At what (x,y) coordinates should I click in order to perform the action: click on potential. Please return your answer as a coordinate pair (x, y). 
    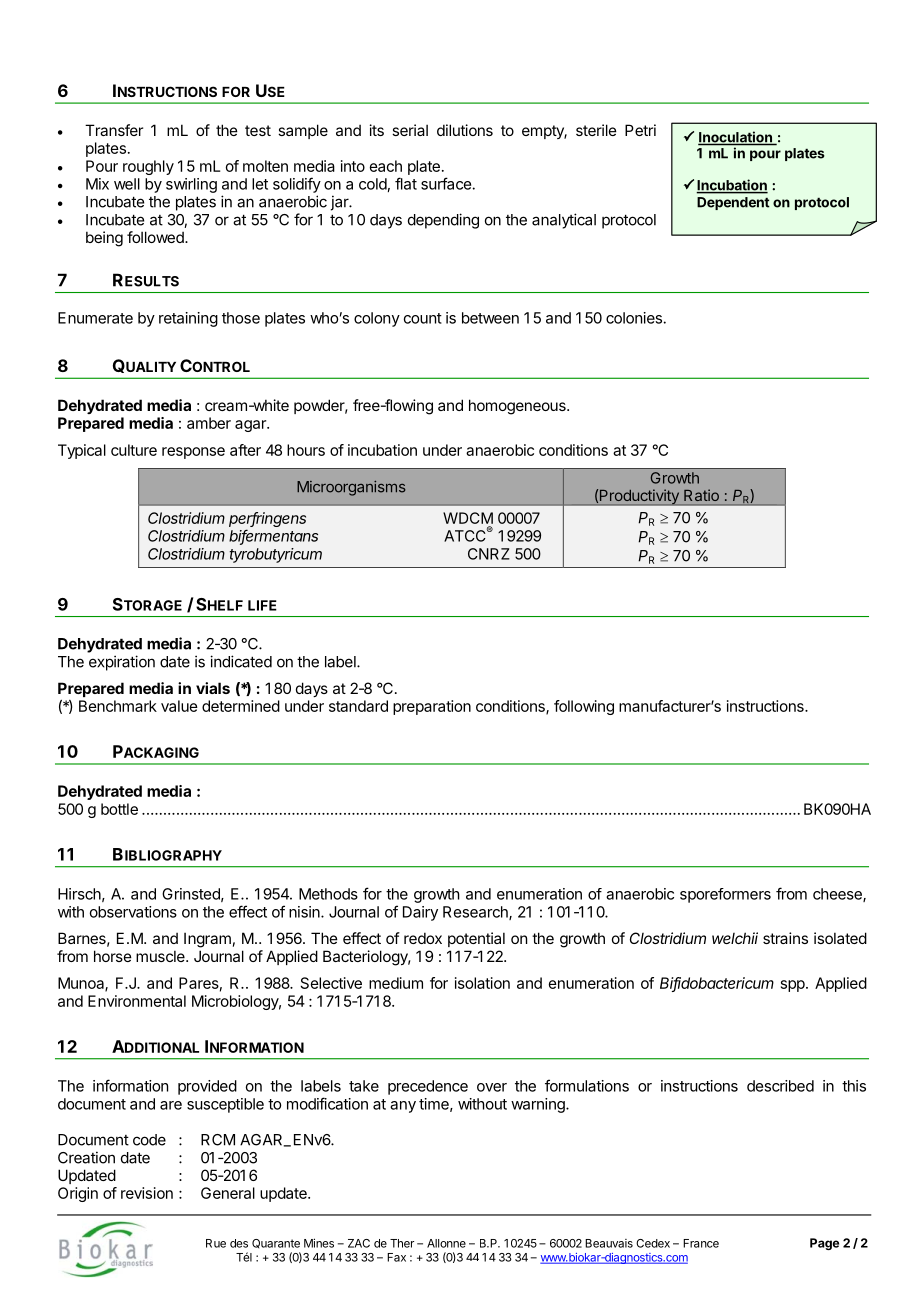
    Looking at the image, I should click on (476, 939).
